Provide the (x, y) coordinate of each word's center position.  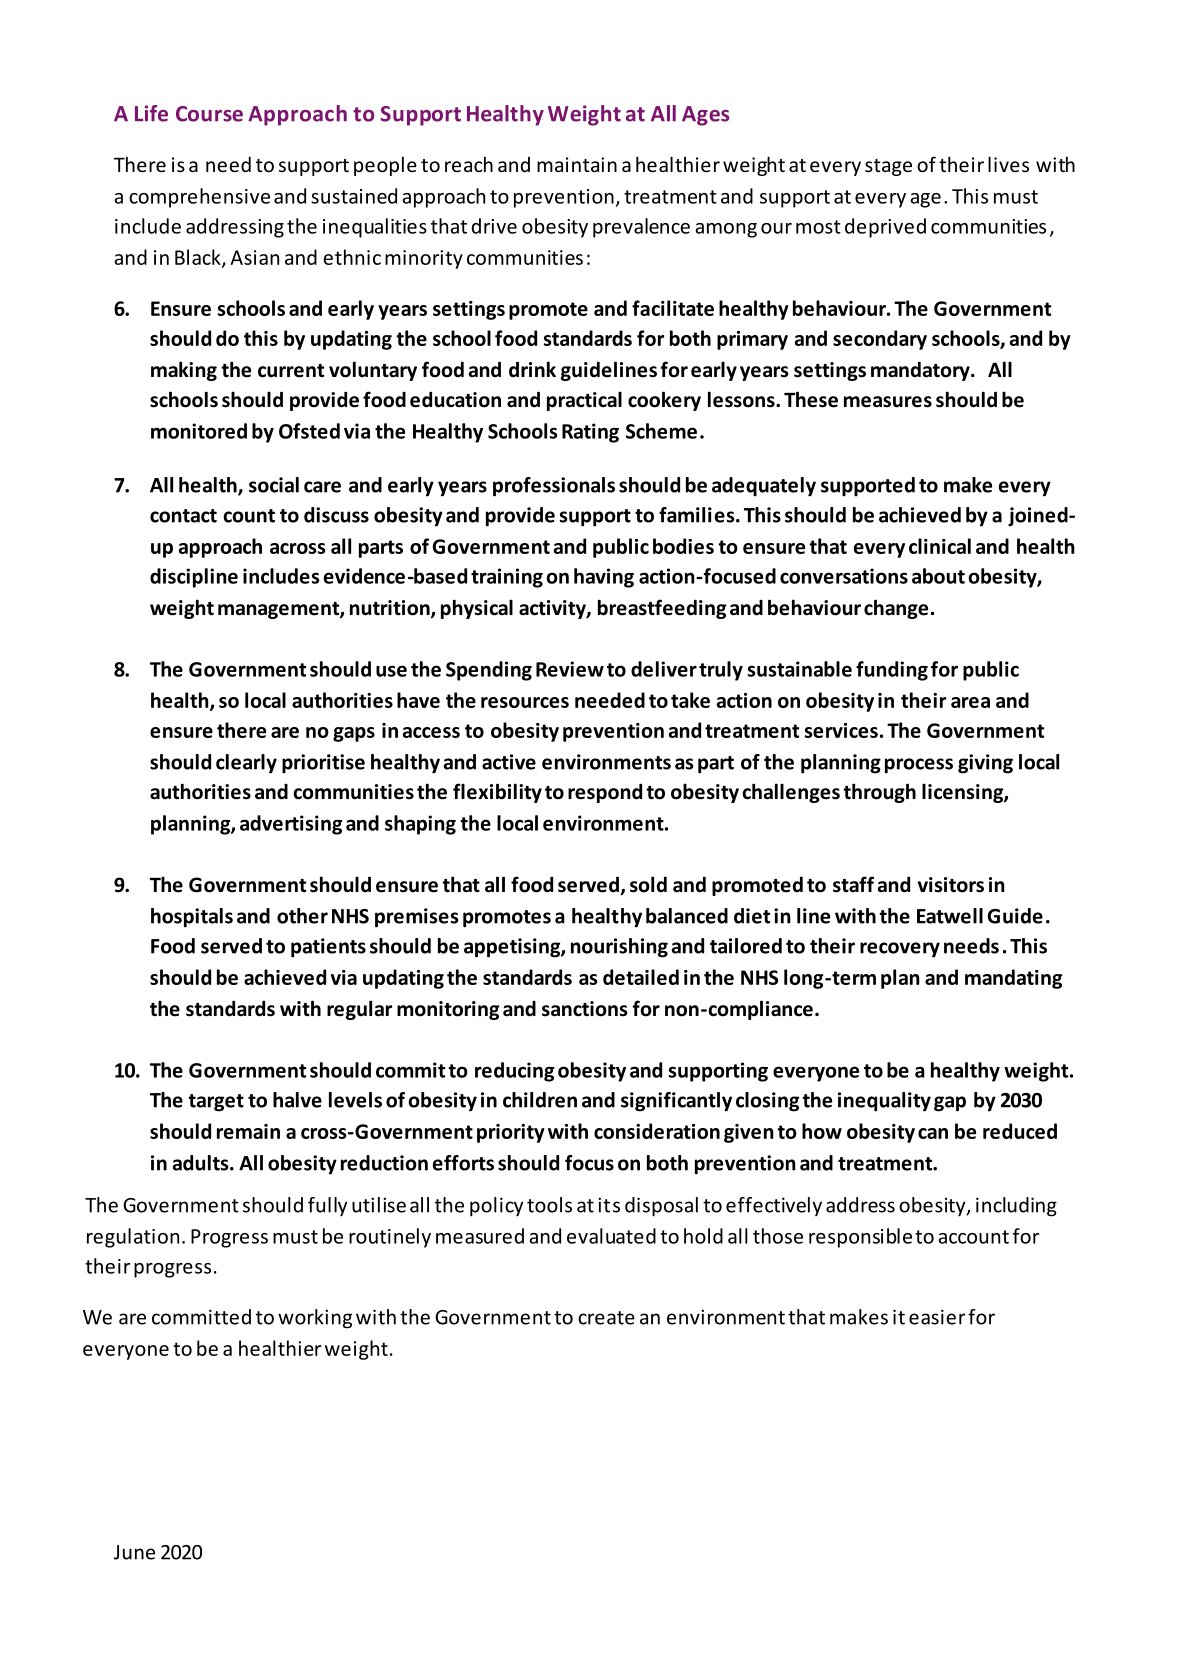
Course (209, 114)
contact (183, 516)
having (604, 578)
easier (937, 1317)
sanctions (584, 1009)
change (896, 609)
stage (888, 167)
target (216, 1103)
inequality (884, 1102)
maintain (577, 164)
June (134, 1552)
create (606, 1318)
